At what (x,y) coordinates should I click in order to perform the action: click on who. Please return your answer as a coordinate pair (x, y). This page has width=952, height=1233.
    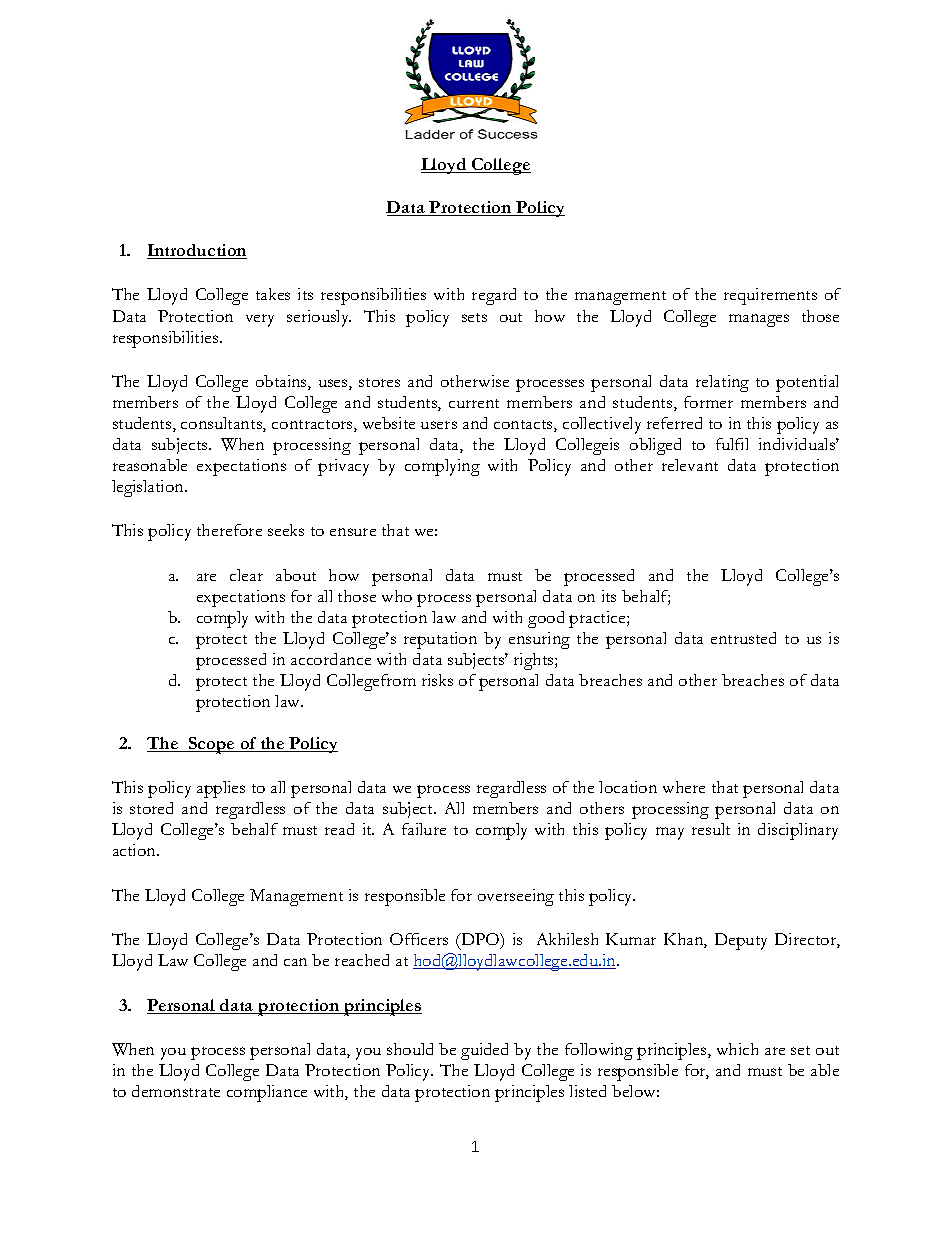
    Looking at the image, I should click on (397, 596).
